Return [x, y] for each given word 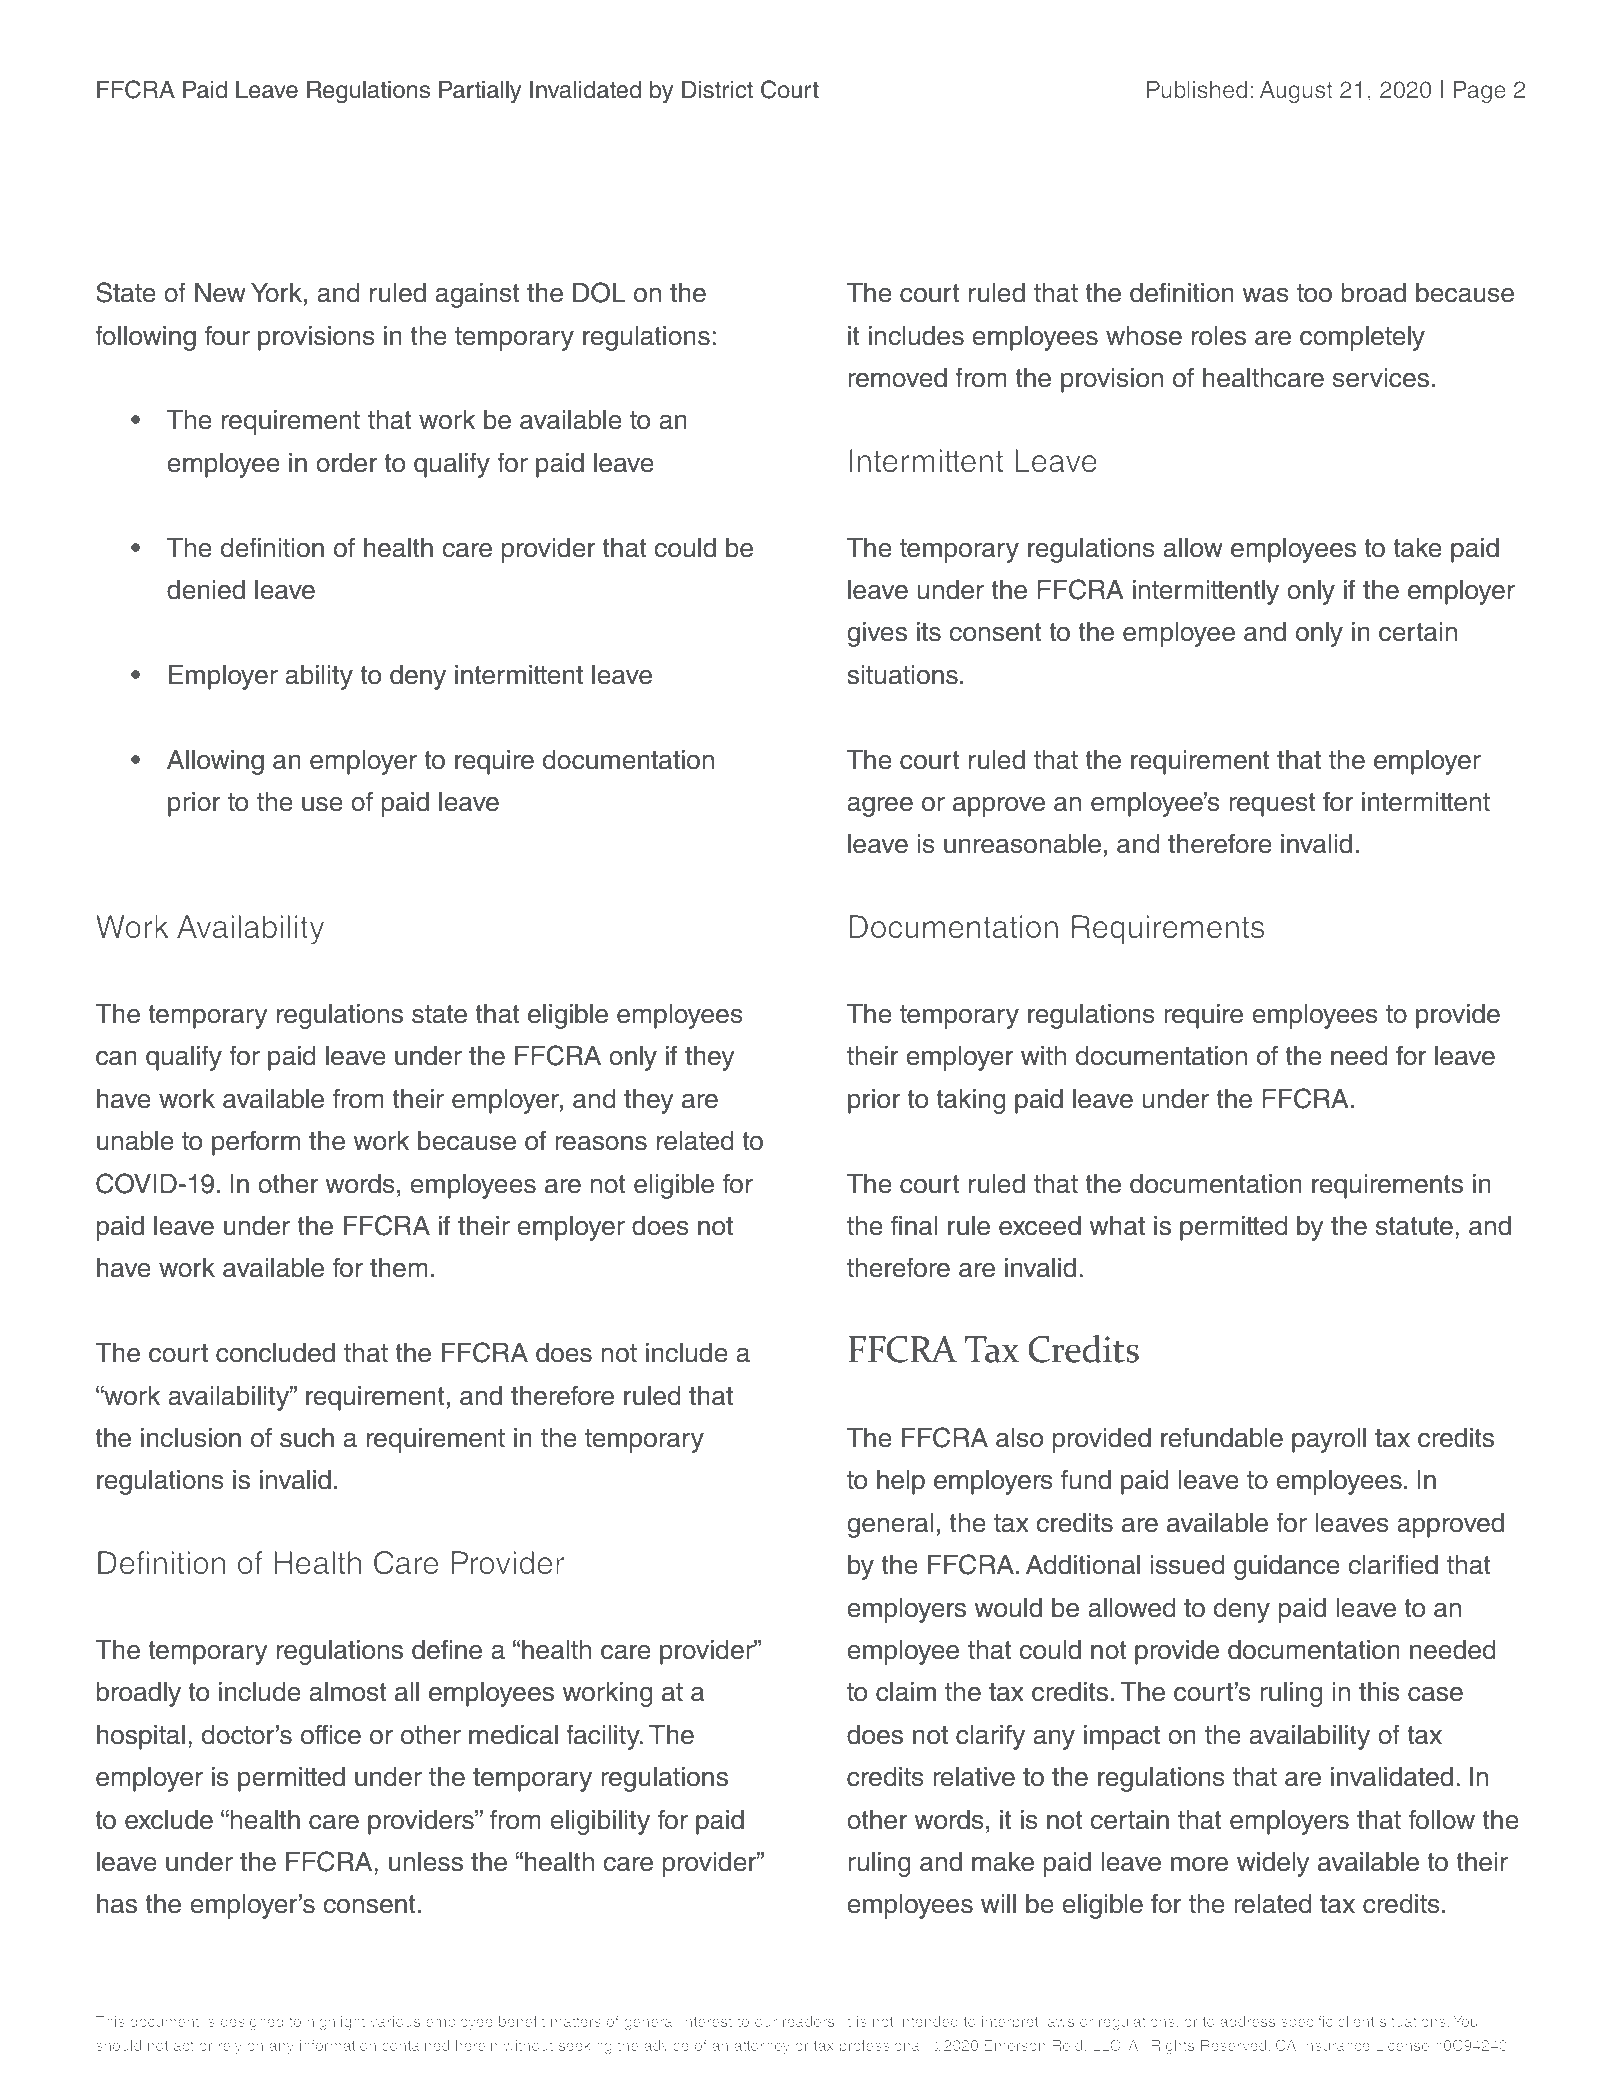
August [1296, 92]
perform [256, 1143]
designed [252, 2023]
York [276, 293]
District [717, 90]
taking [971, 1101]
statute [1414, 1226]
